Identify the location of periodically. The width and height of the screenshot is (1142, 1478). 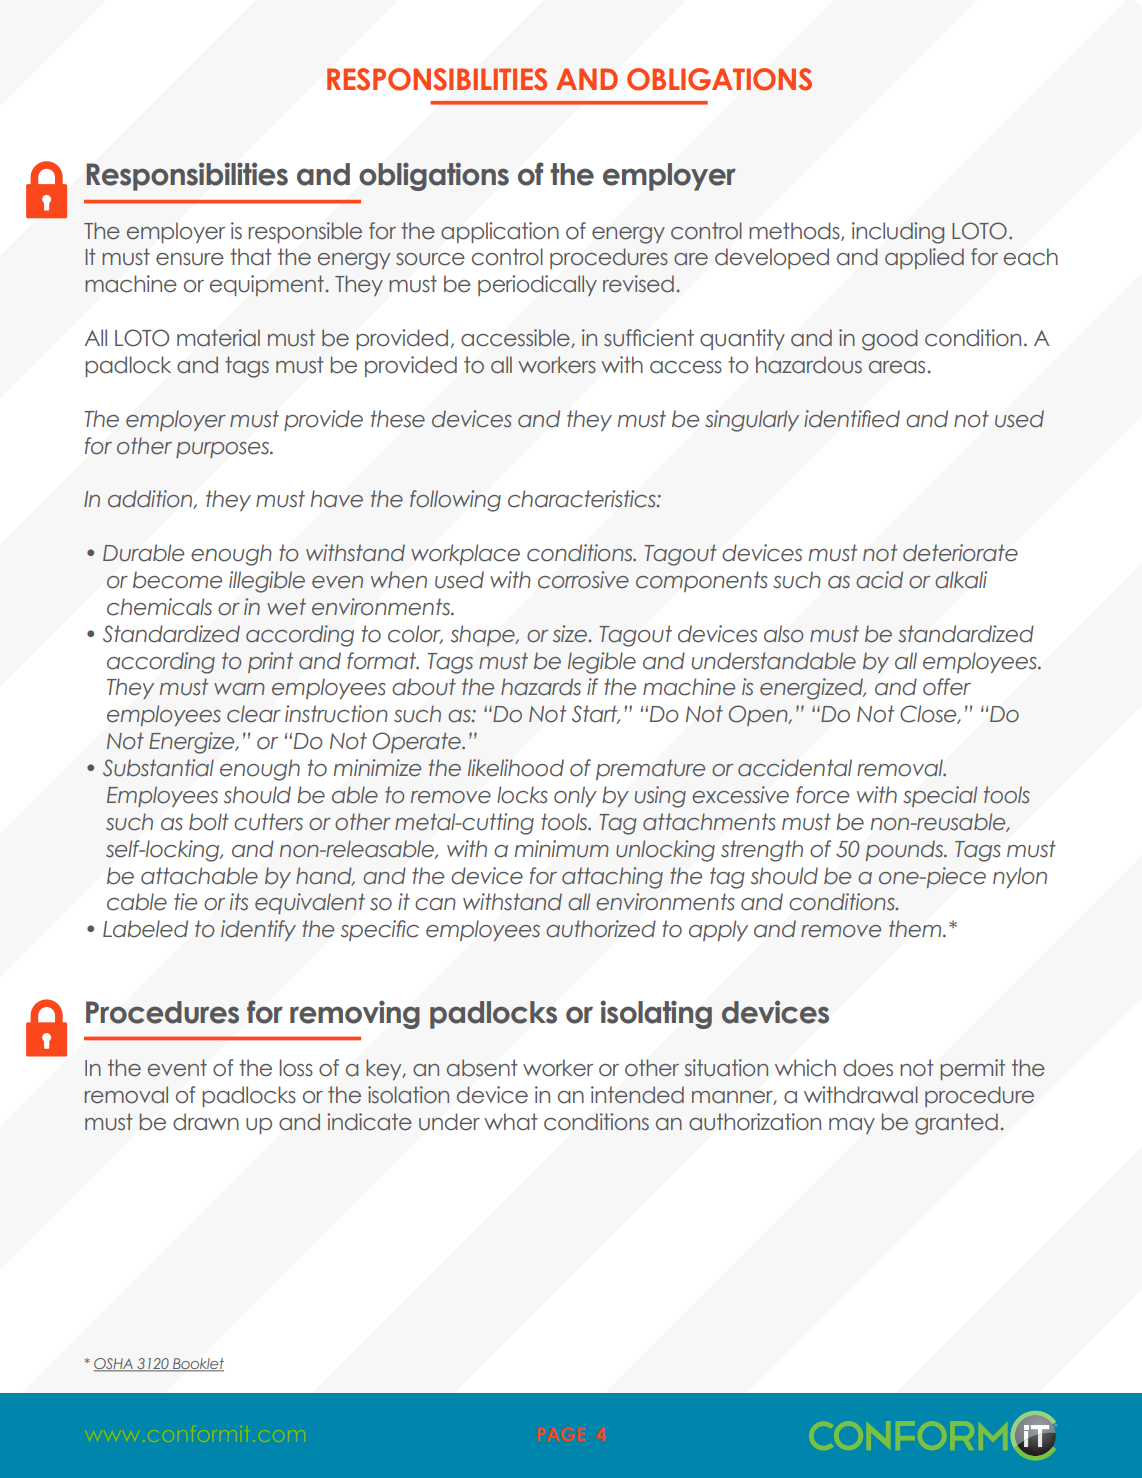
(537, 285).
